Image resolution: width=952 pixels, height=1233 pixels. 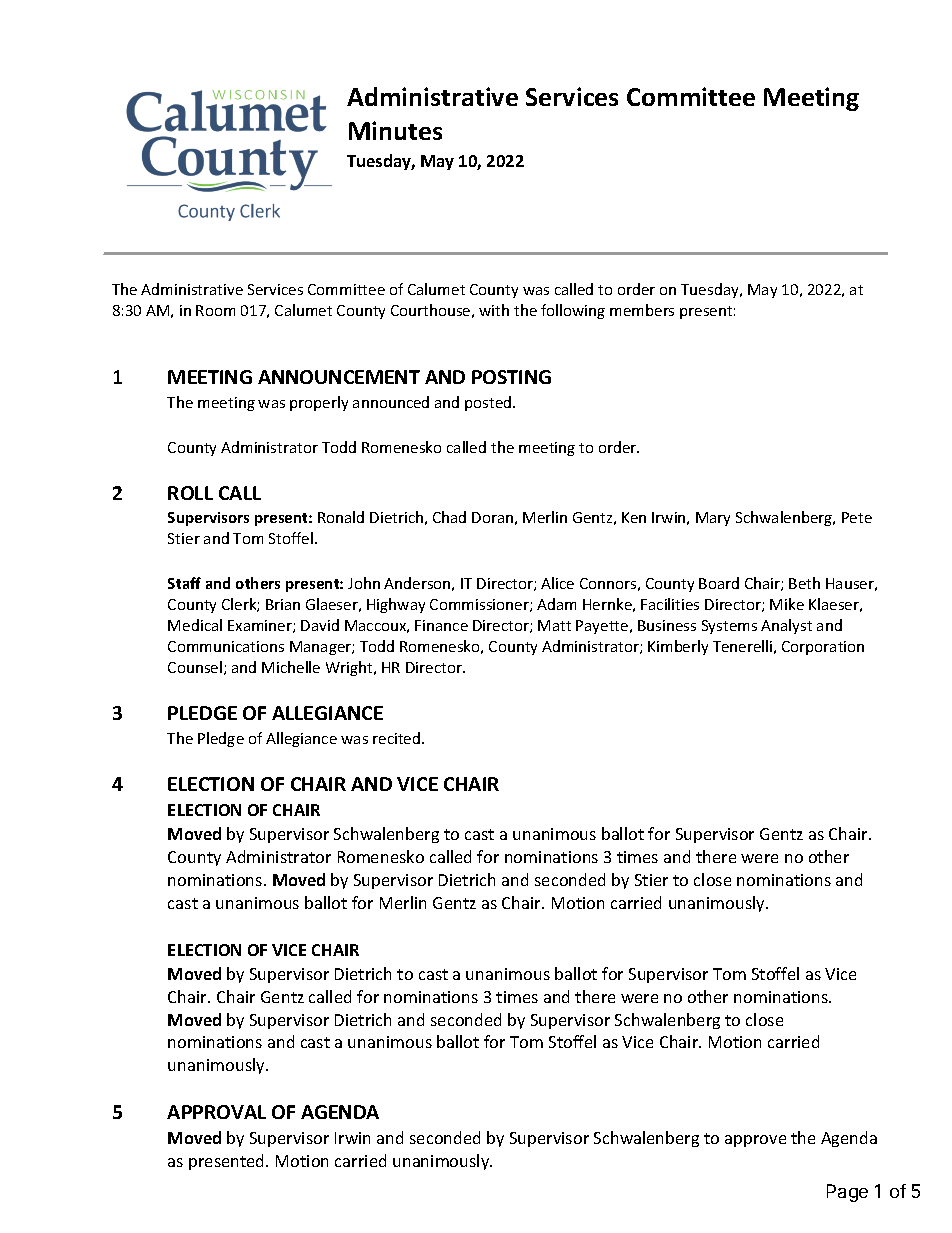 I want to click on Minutes, so click(x=395, y=130).
